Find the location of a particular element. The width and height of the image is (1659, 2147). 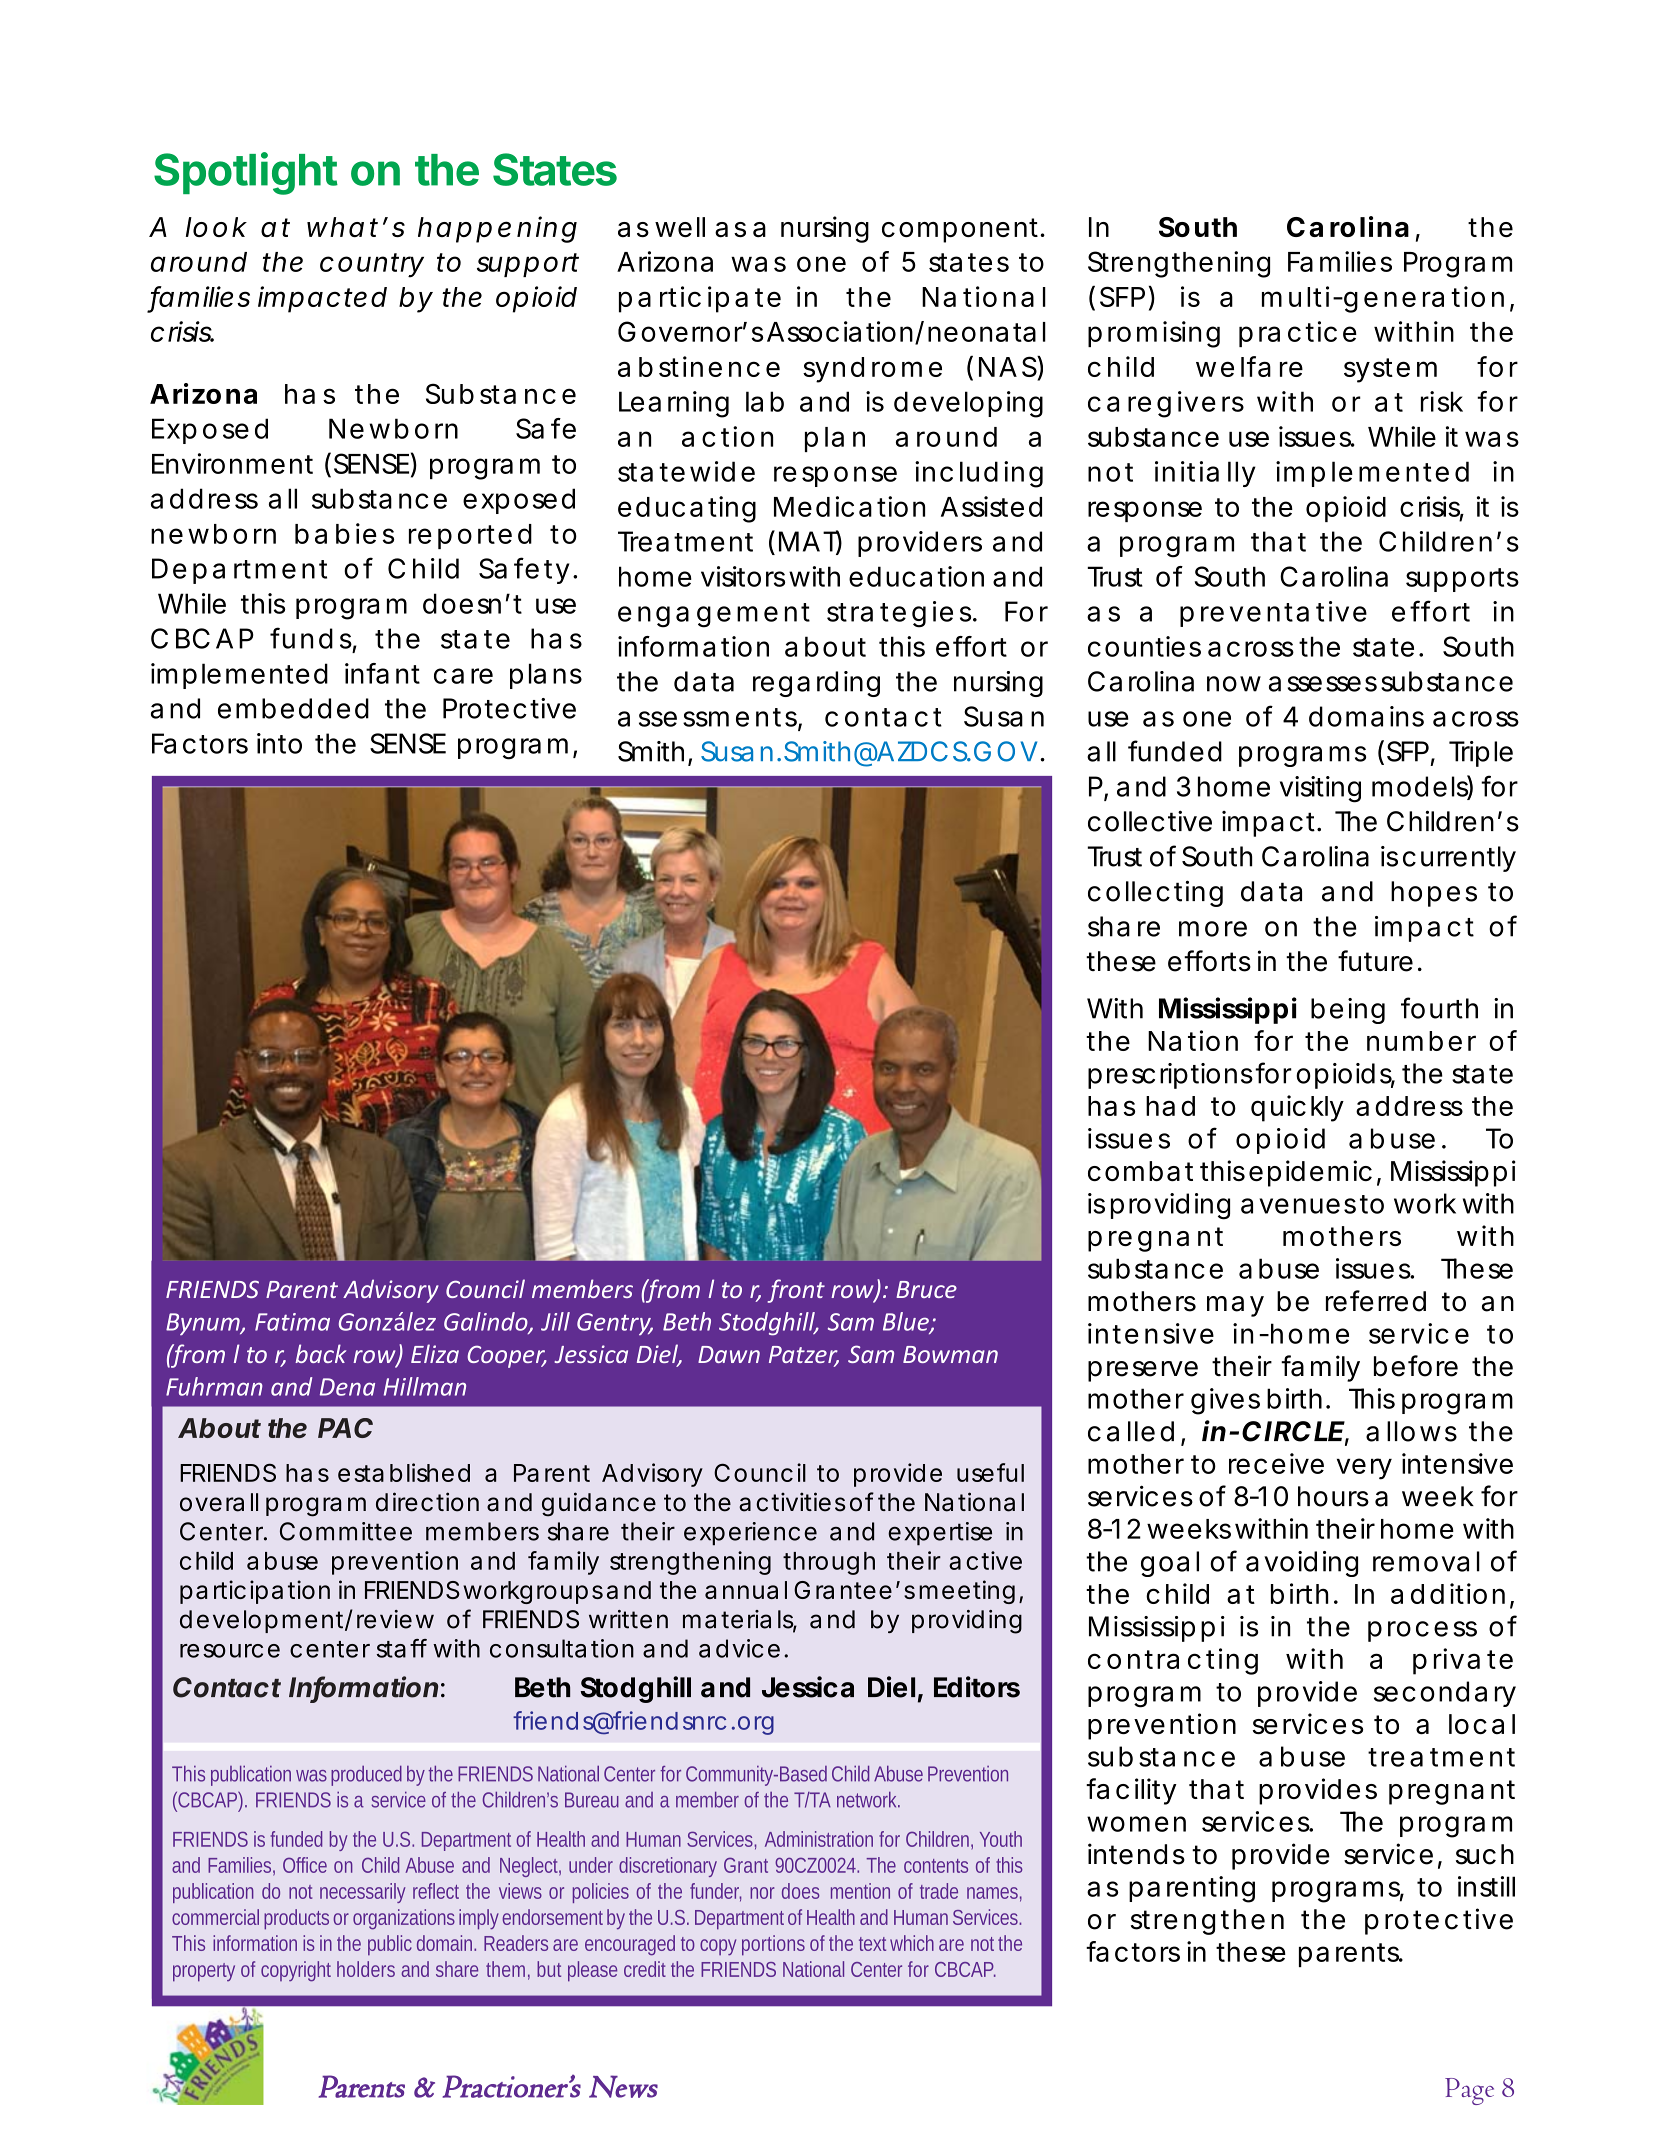

country is located at coordinates (372, 265).
